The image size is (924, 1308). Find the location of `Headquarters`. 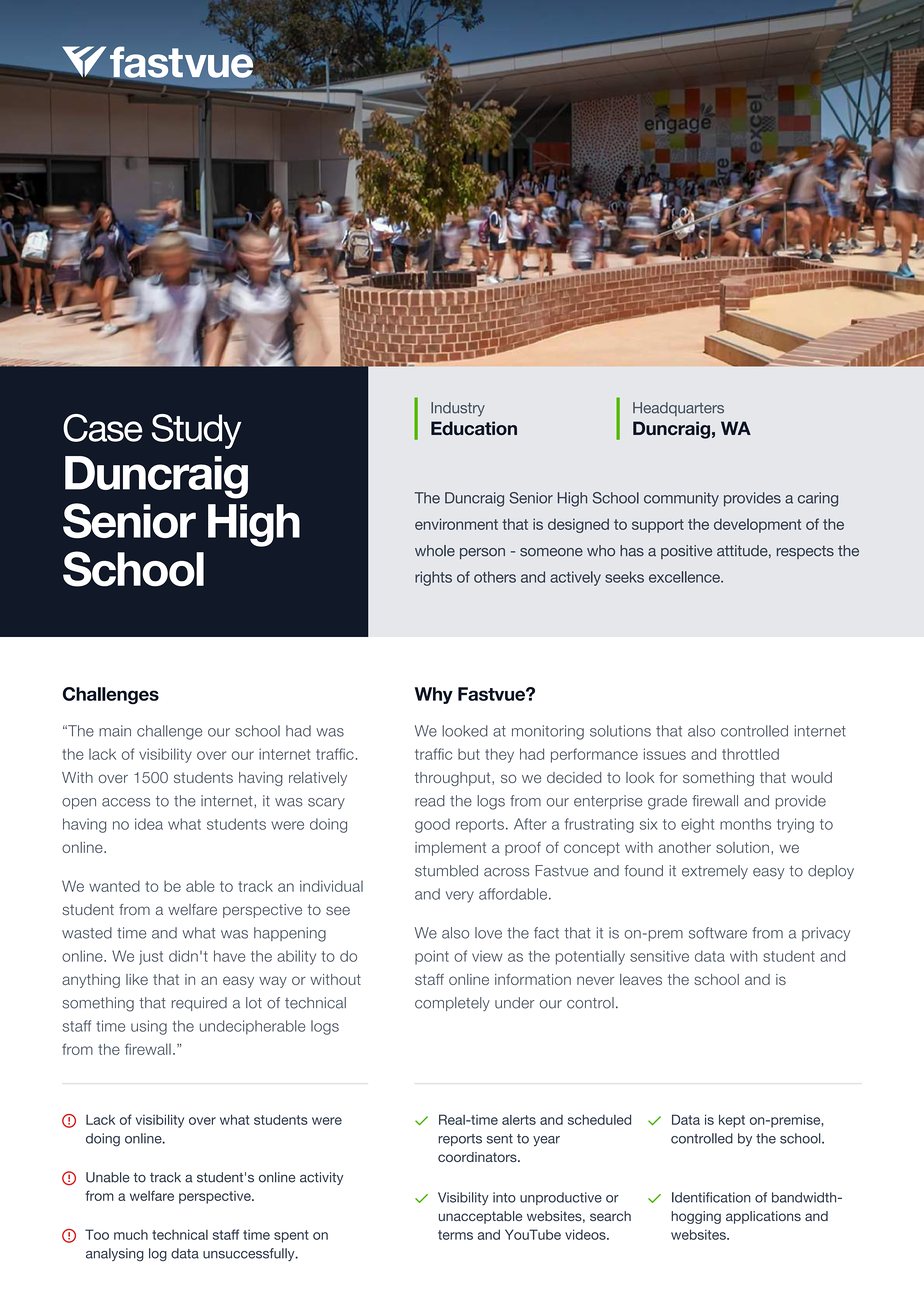

Headquarters is located at coordinates (678, 409).
